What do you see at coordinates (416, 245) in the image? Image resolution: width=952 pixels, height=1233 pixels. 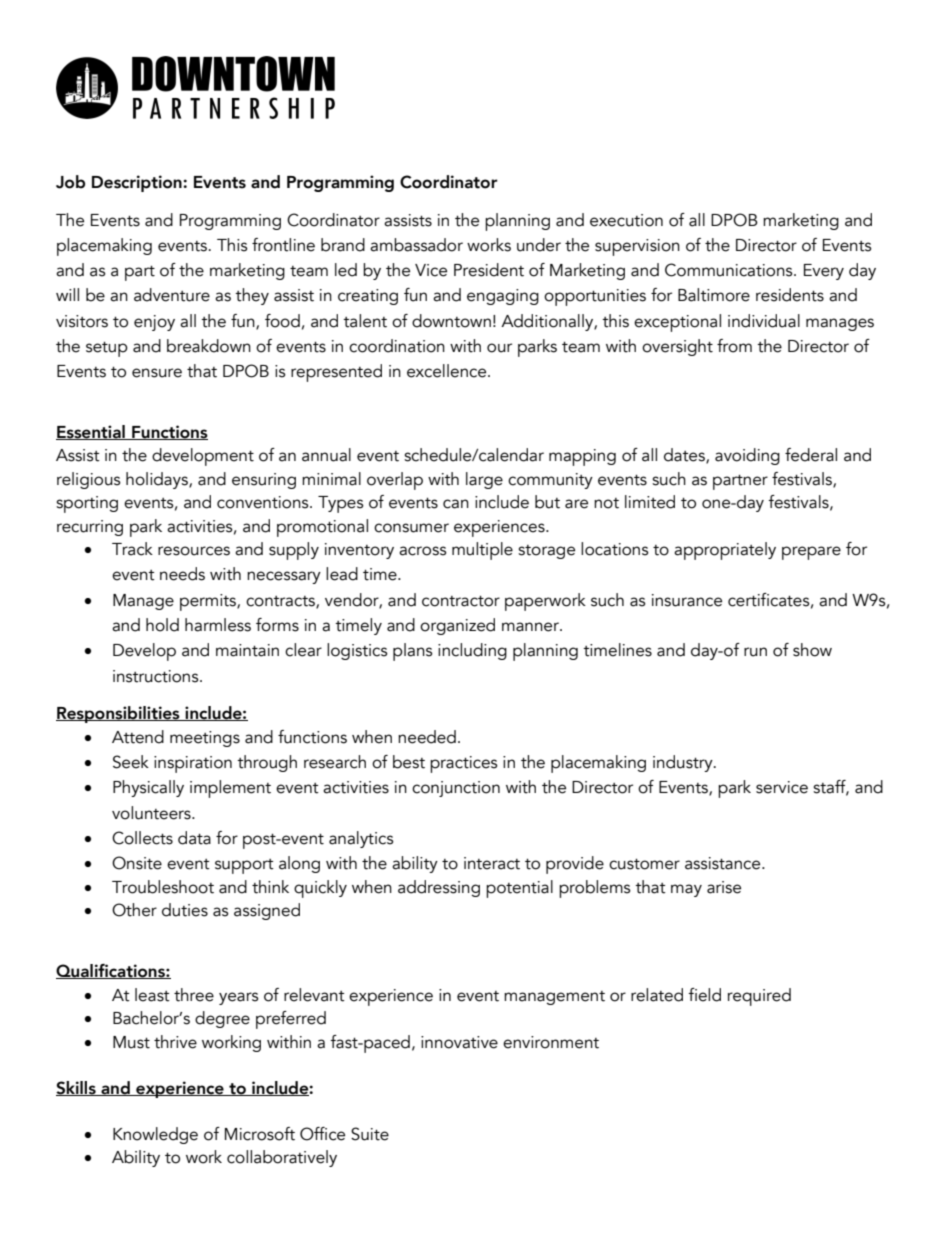 I see `ambassador` at bounding box center [416, 245].
